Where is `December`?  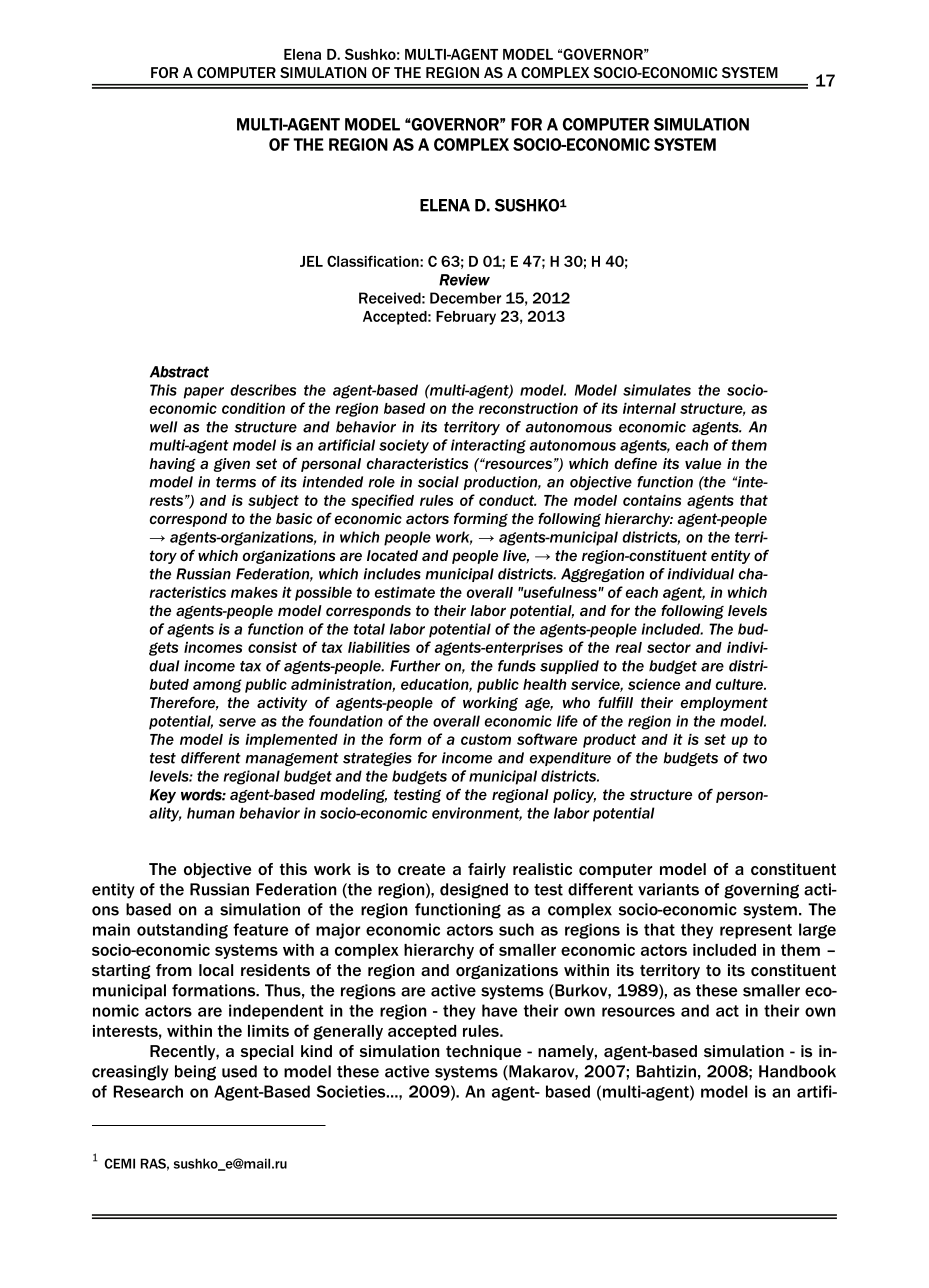
December is located at coordinates (465, 298).
